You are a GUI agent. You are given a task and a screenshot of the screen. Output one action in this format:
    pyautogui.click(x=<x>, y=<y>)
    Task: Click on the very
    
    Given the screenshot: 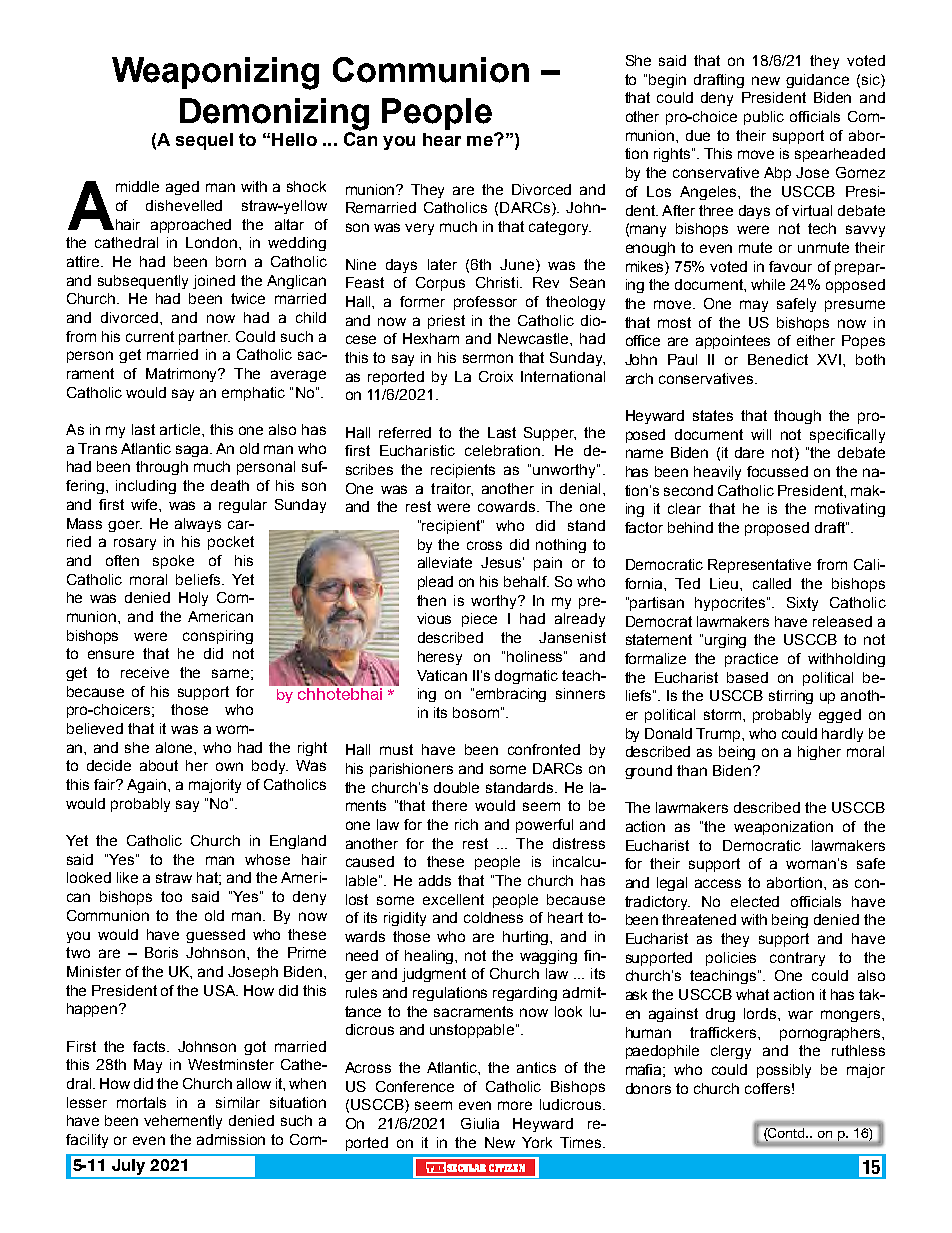 What is the action you would take?
    pyautogui.click(x=419, y=229)
